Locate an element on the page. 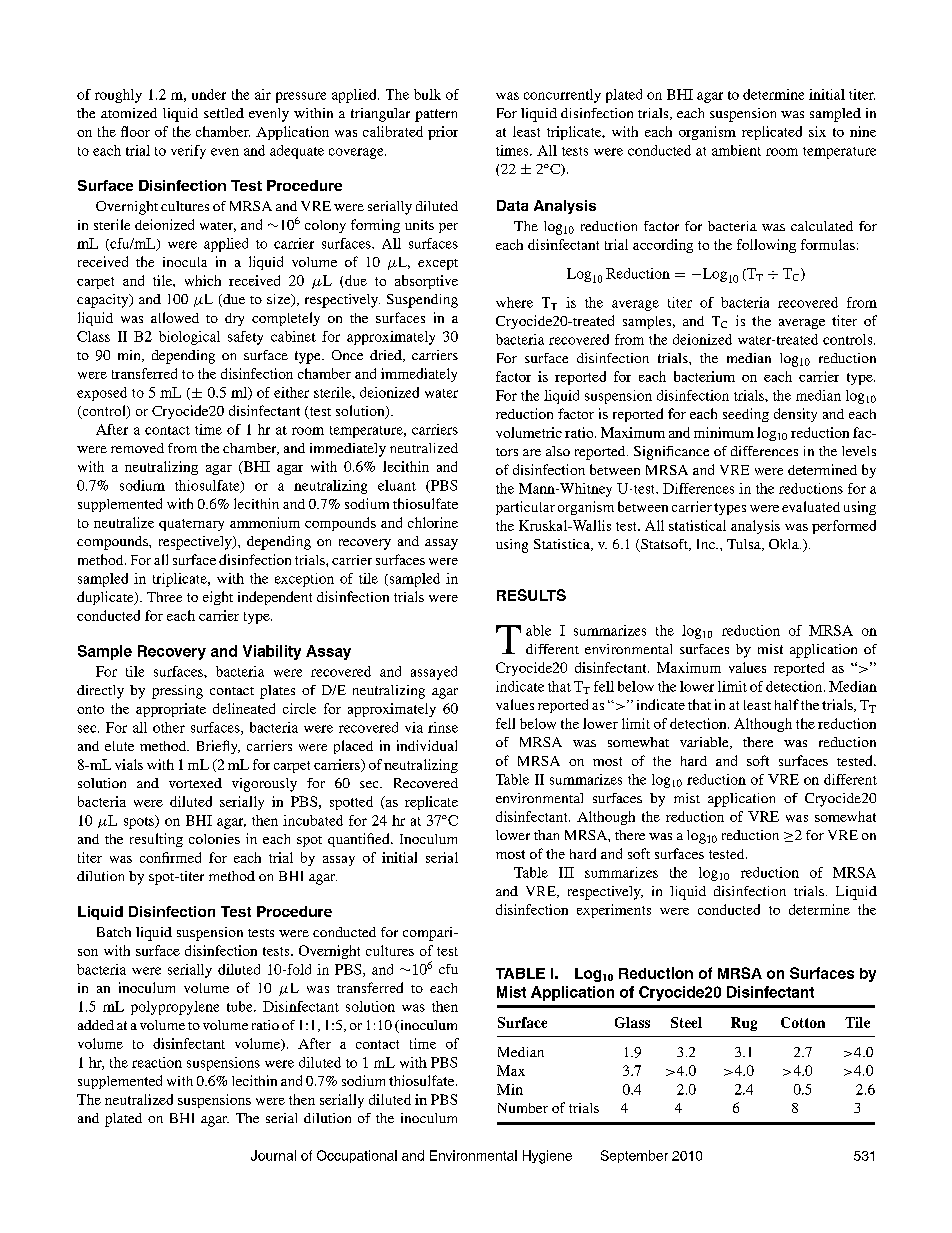  confirmed is located at coordinates (170, 857).
